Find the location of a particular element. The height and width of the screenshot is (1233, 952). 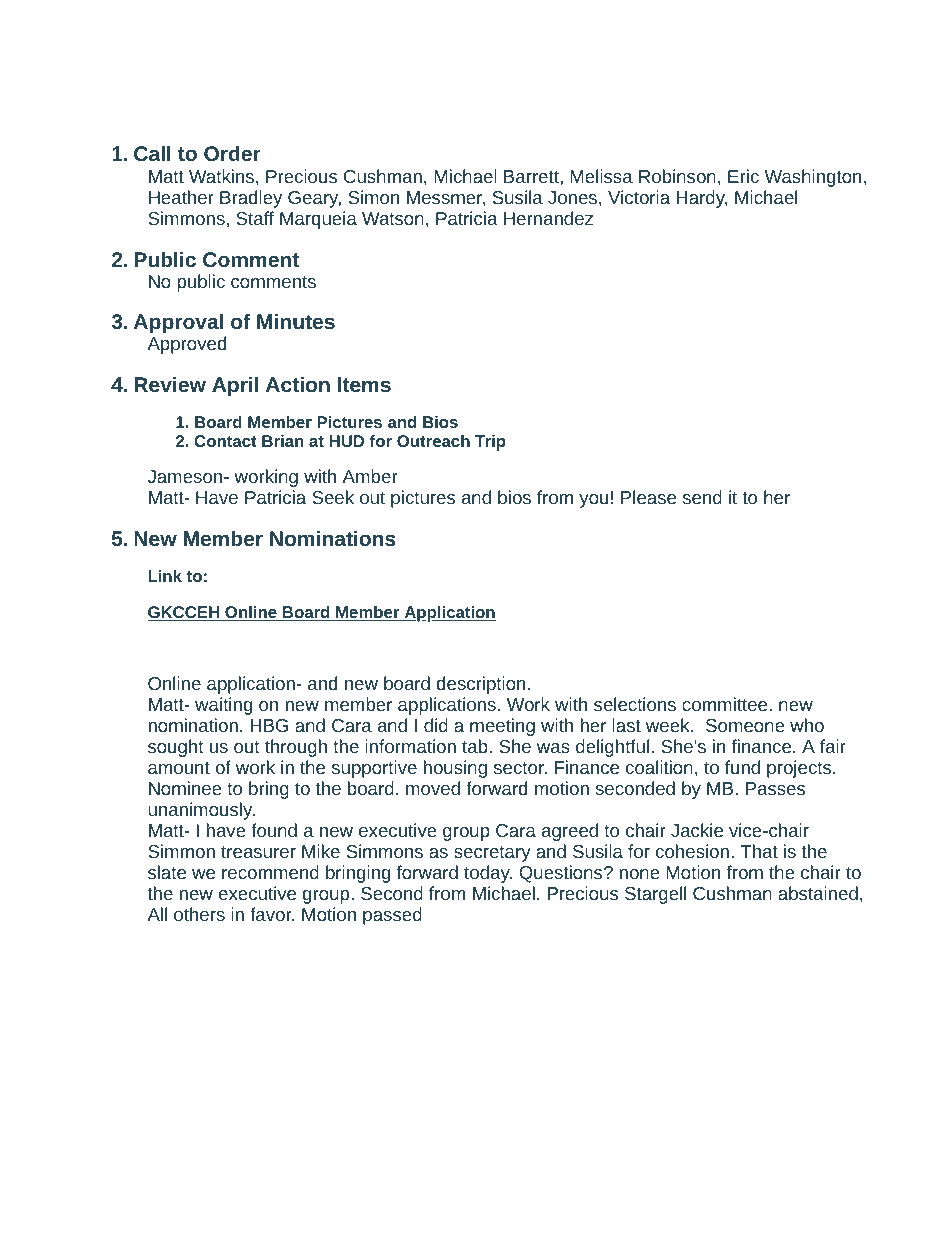

today is located at coordinates (488, 874).
